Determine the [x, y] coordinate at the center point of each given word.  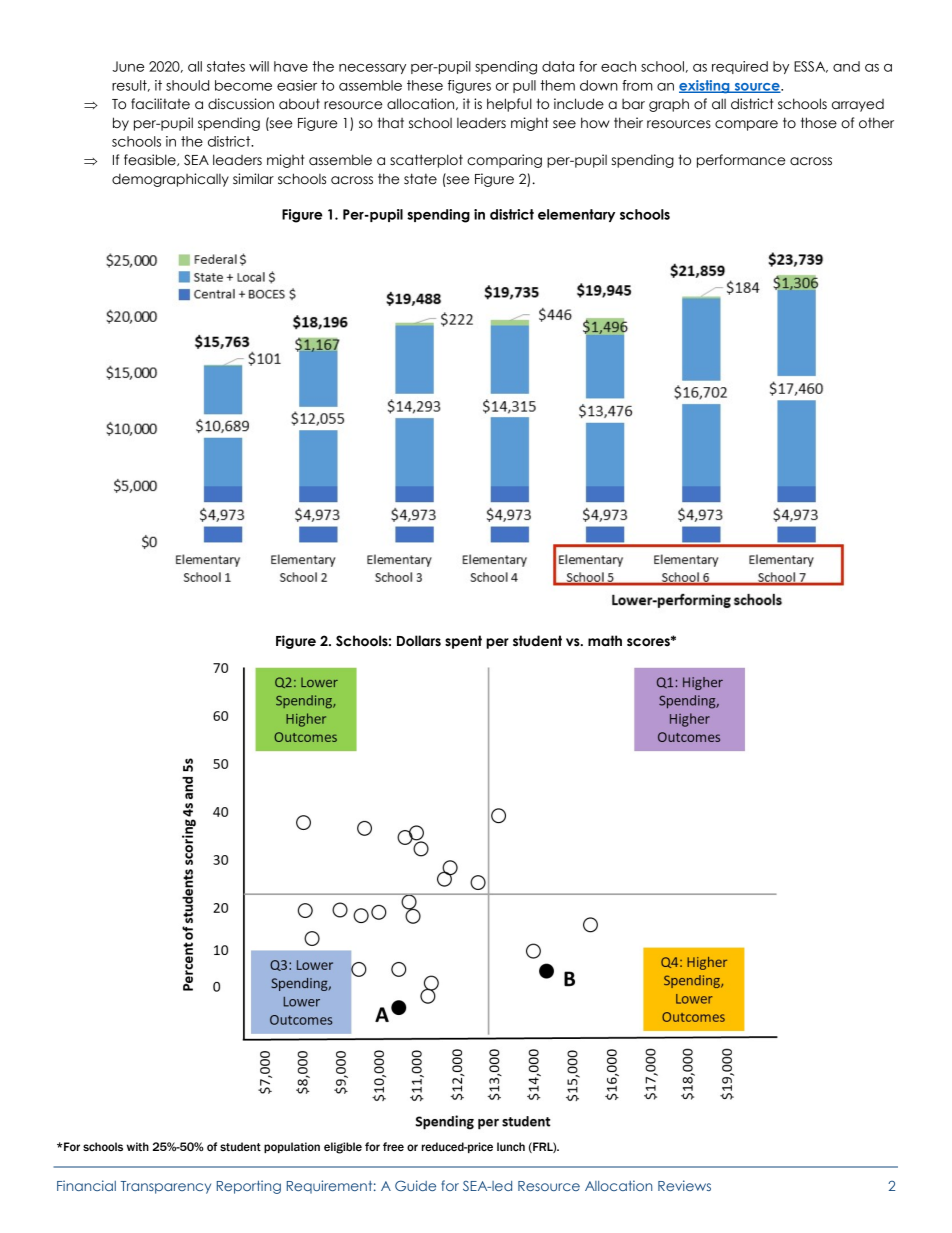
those [819, 123]
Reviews [684, 1185]
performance [741, 161]
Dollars [419, 641]
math [605, 640]
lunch [511, 1146]
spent [463, 642]
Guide [415, 1185]
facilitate [160, 104]
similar [253, 179]
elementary [576, 215]
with [138, 1146]
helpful [509, 105]
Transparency [166, 1187]
